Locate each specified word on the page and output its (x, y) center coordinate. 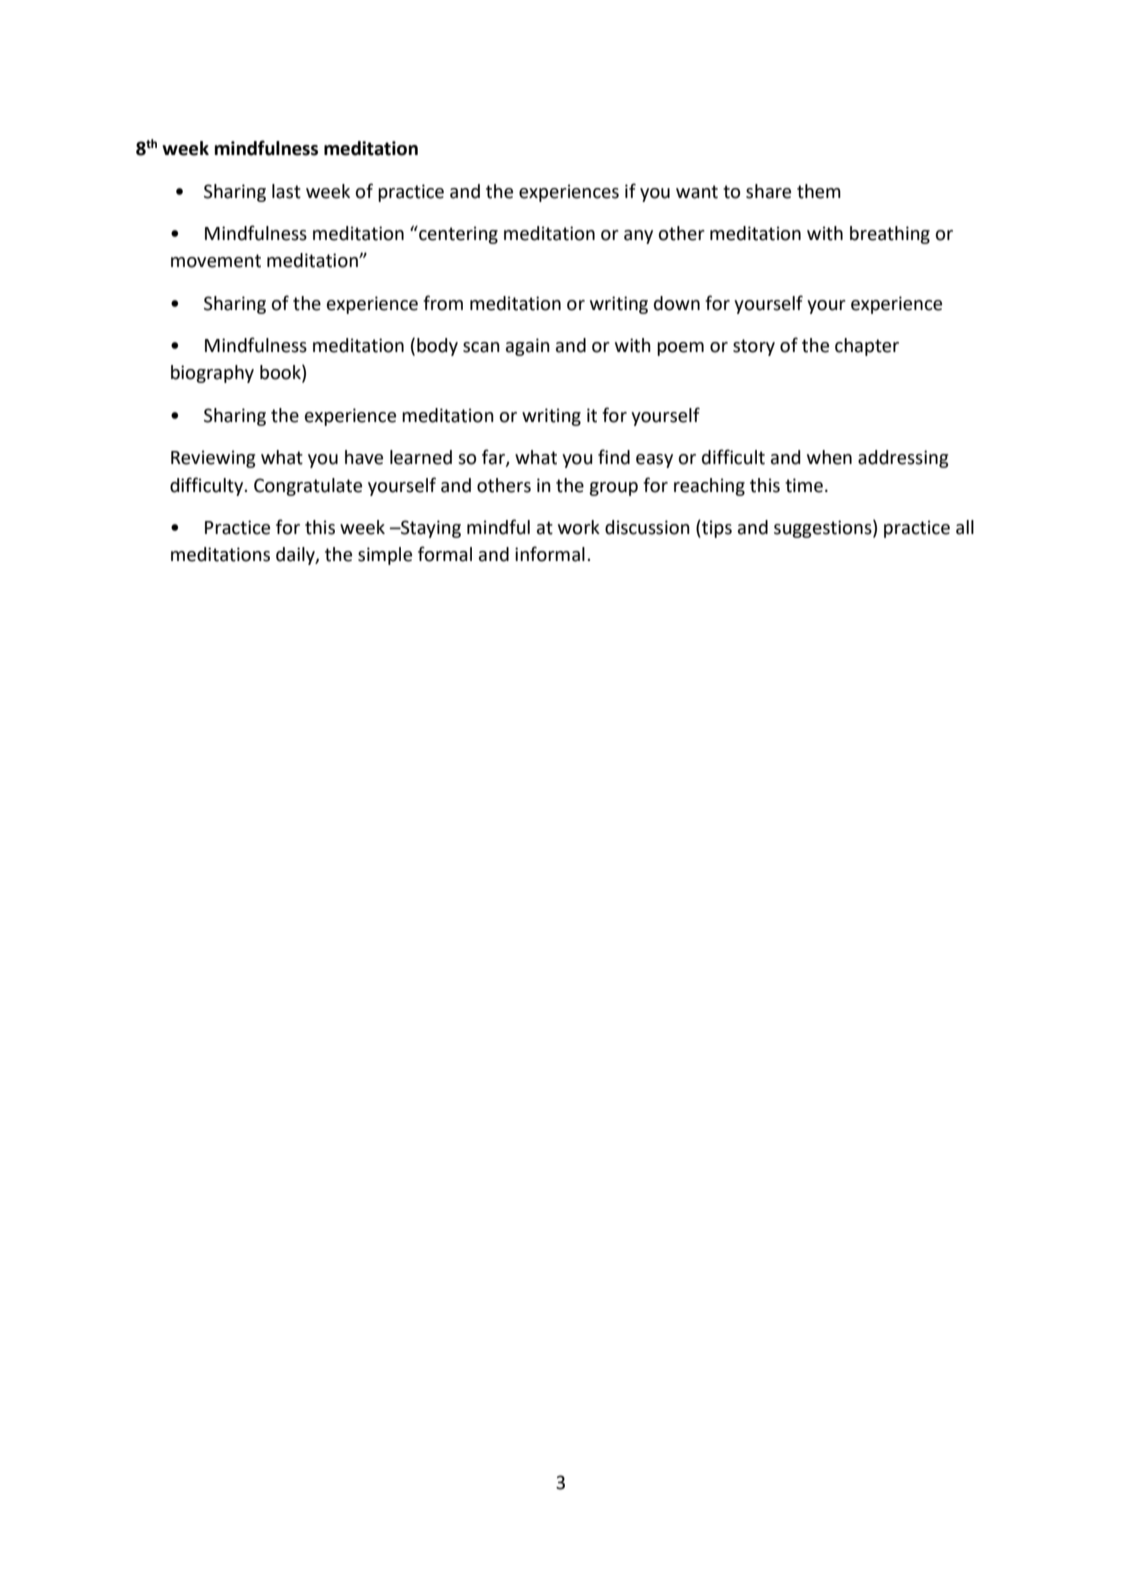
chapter (867, 347)
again (528, 347)
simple (385, 556)
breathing (890, 235)
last (286, 191)
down (677, 303)
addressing (903, 459)
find (614, 457)
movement (216, 261)
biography (212, 374)
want (697, 192)
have (364, 457)
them (819, 191)
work (579, 527)
